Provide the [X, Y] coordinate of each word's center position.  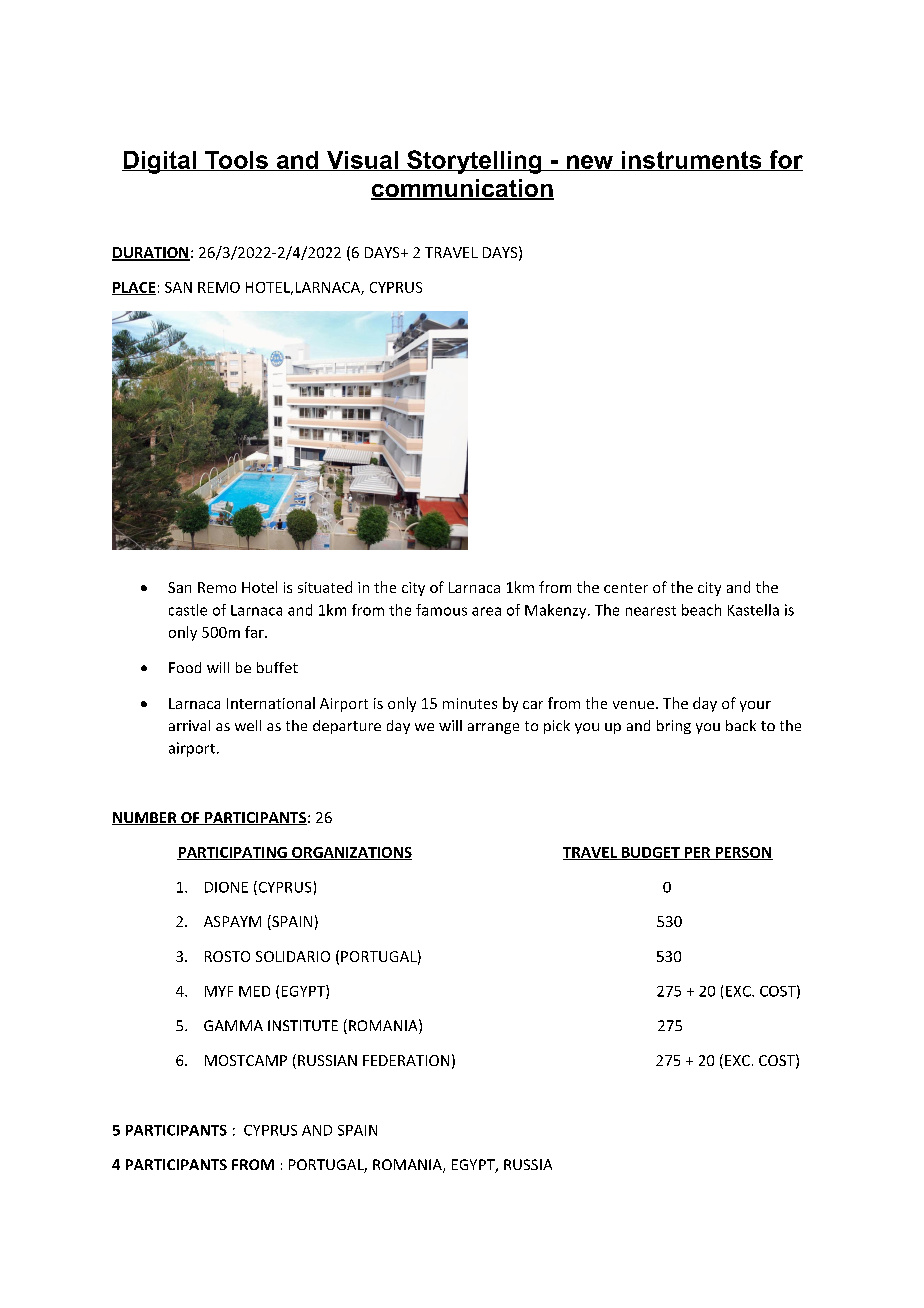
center [626, 588]
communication [462, 189]
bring [674, 727]
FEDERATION [406, 1060]
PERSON [743, 853]
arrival [189, 725]
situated [325, 587]
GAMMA [233, 1025]
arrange [493, 728]
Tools [236, 161]
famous [441, 610]
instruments [692, 161]
